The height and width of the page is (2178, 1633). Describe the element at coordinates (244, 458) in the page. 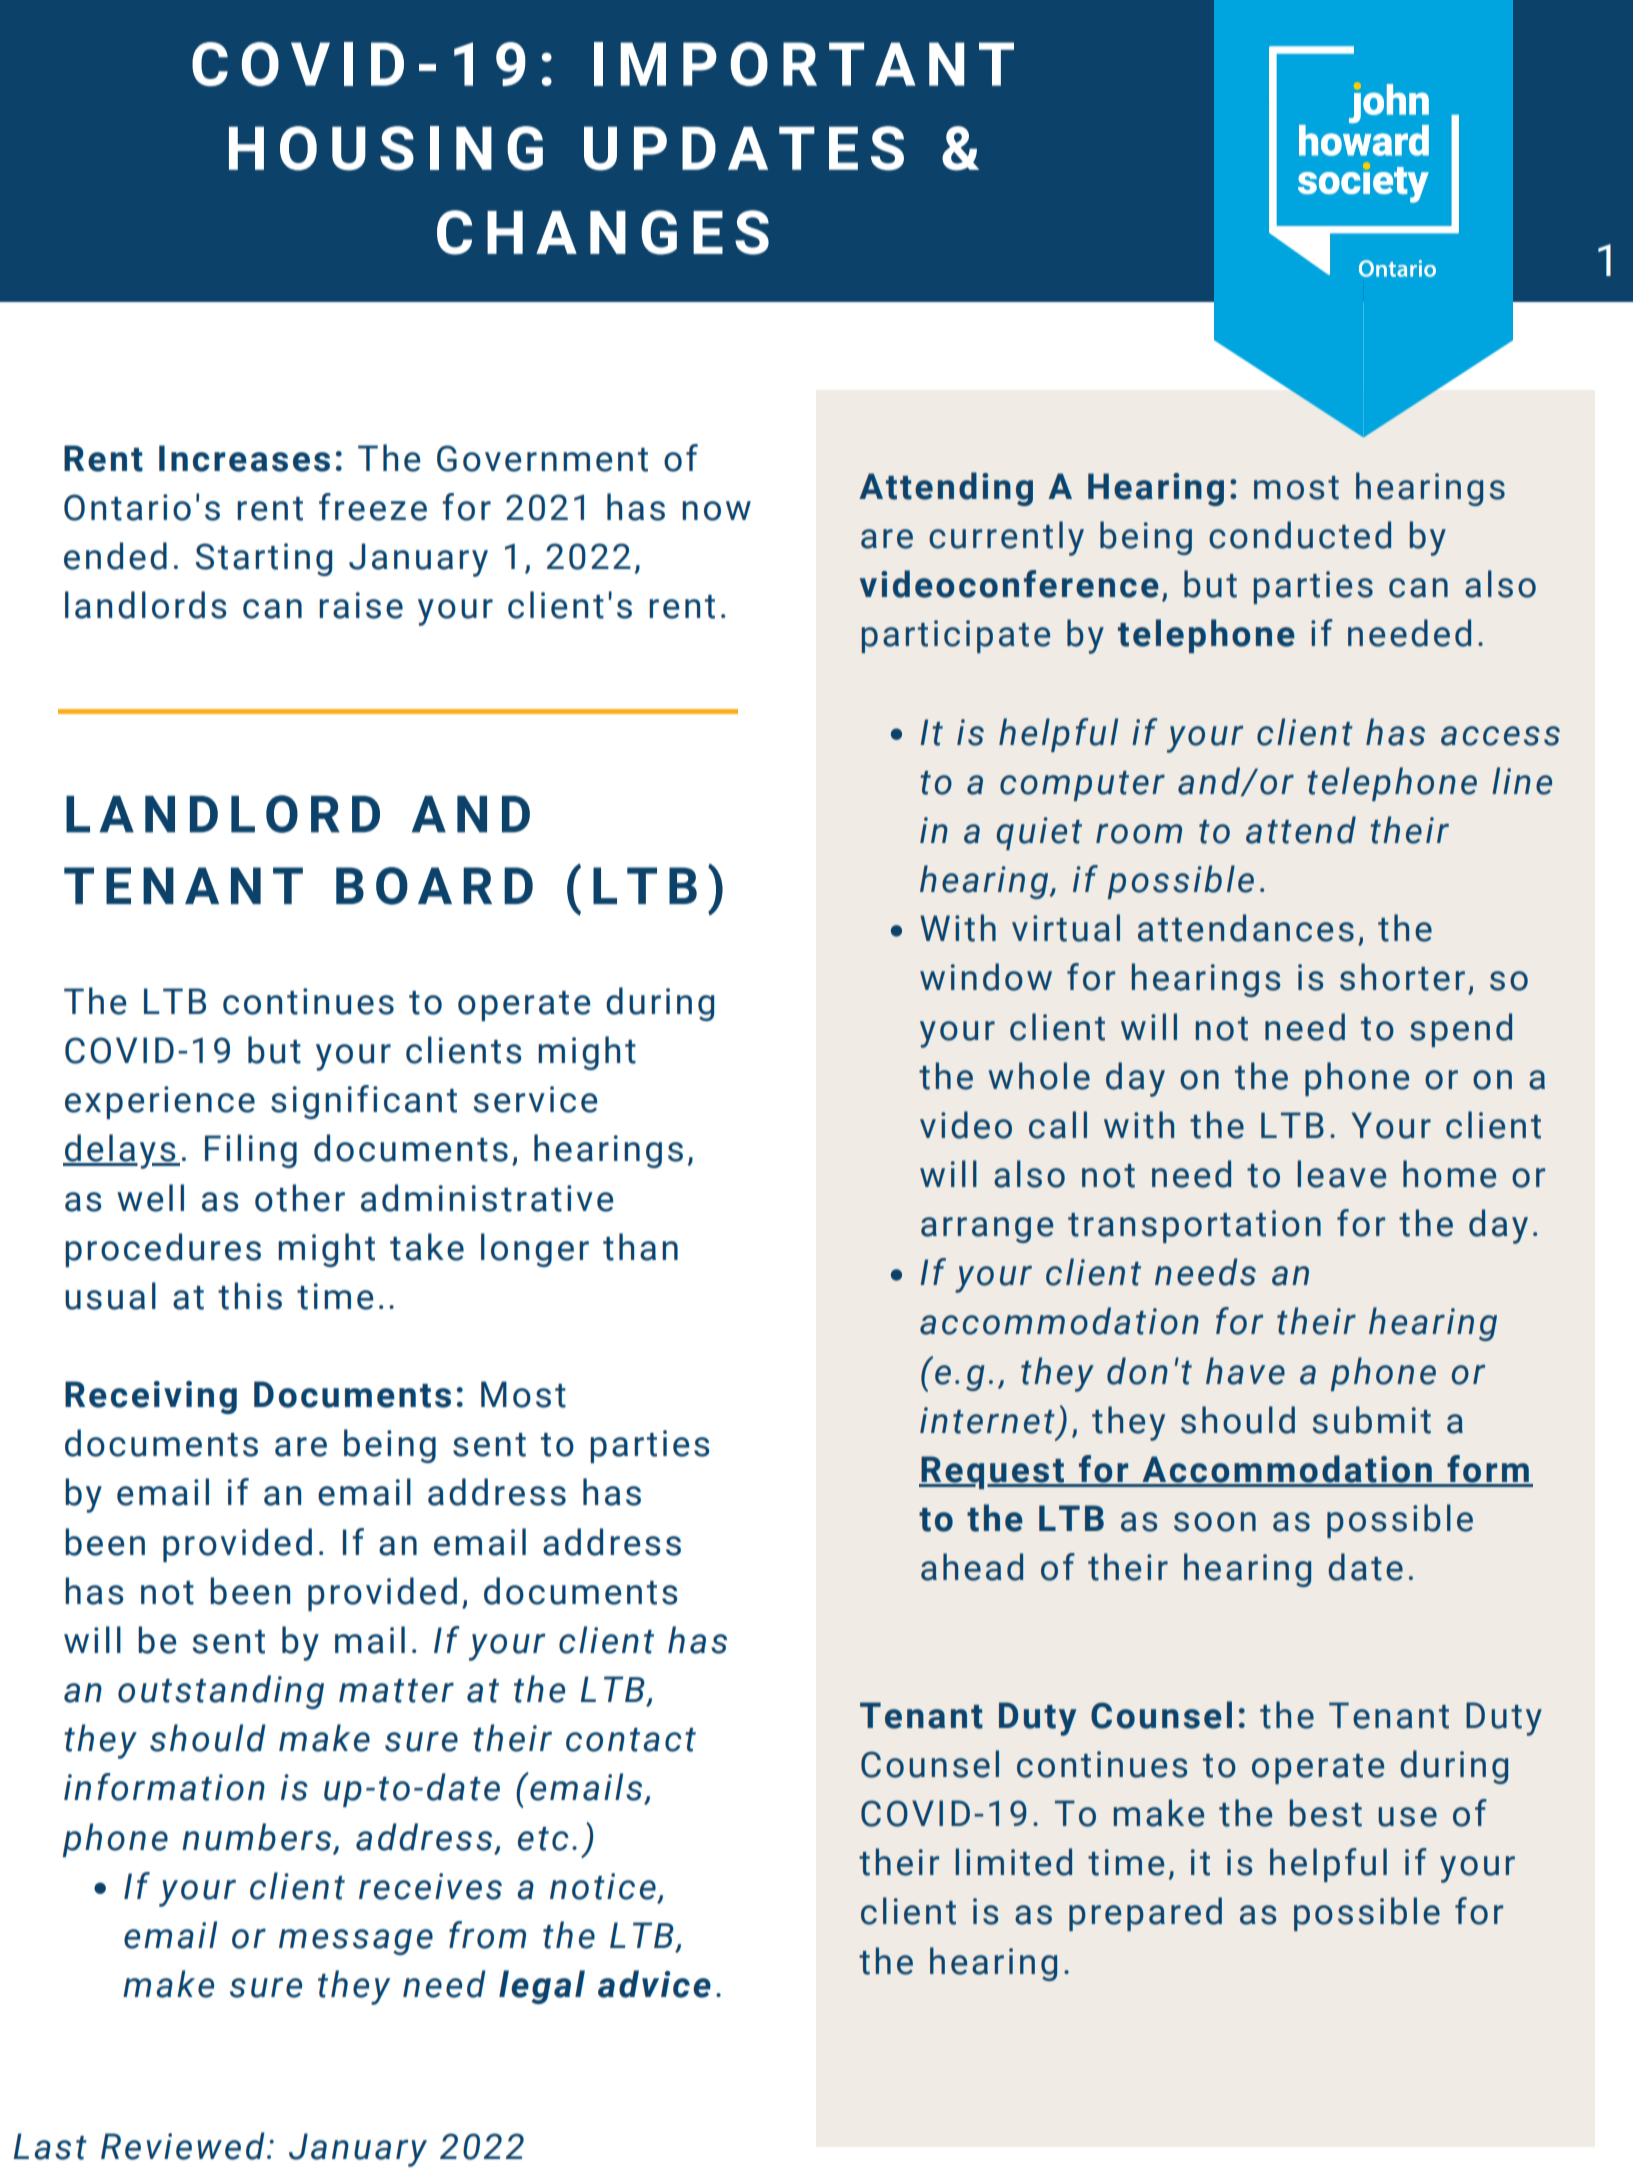

I see `Increases` at that location.
